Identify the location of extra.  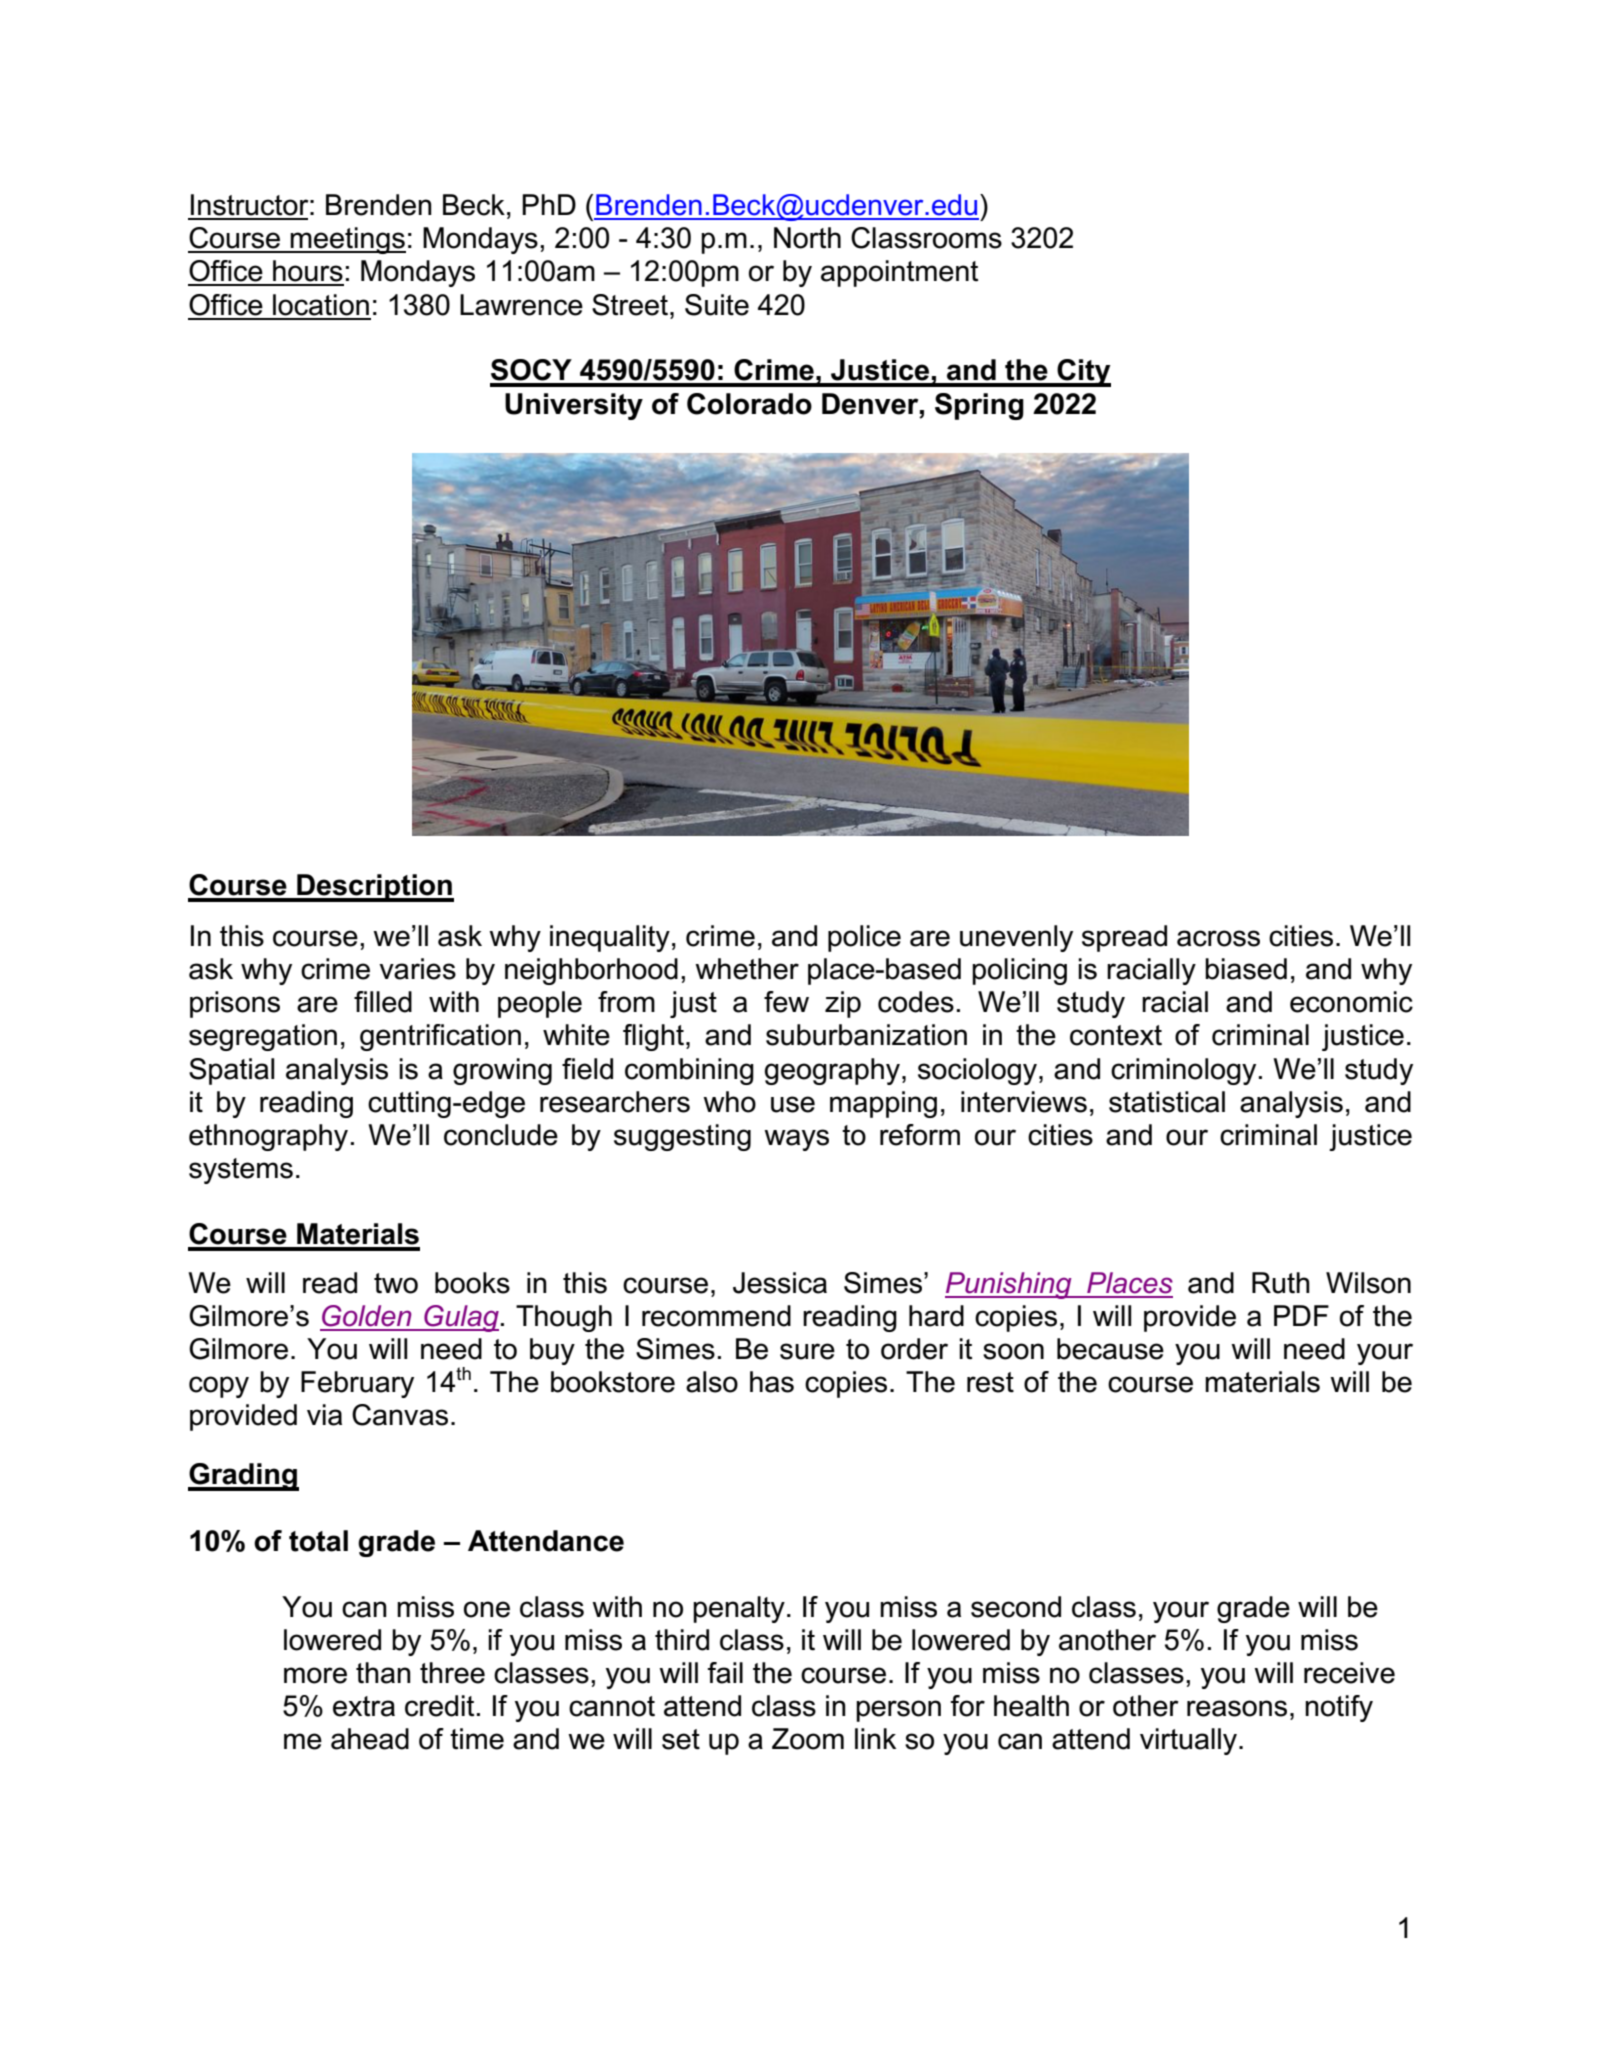
(364, 1706).
